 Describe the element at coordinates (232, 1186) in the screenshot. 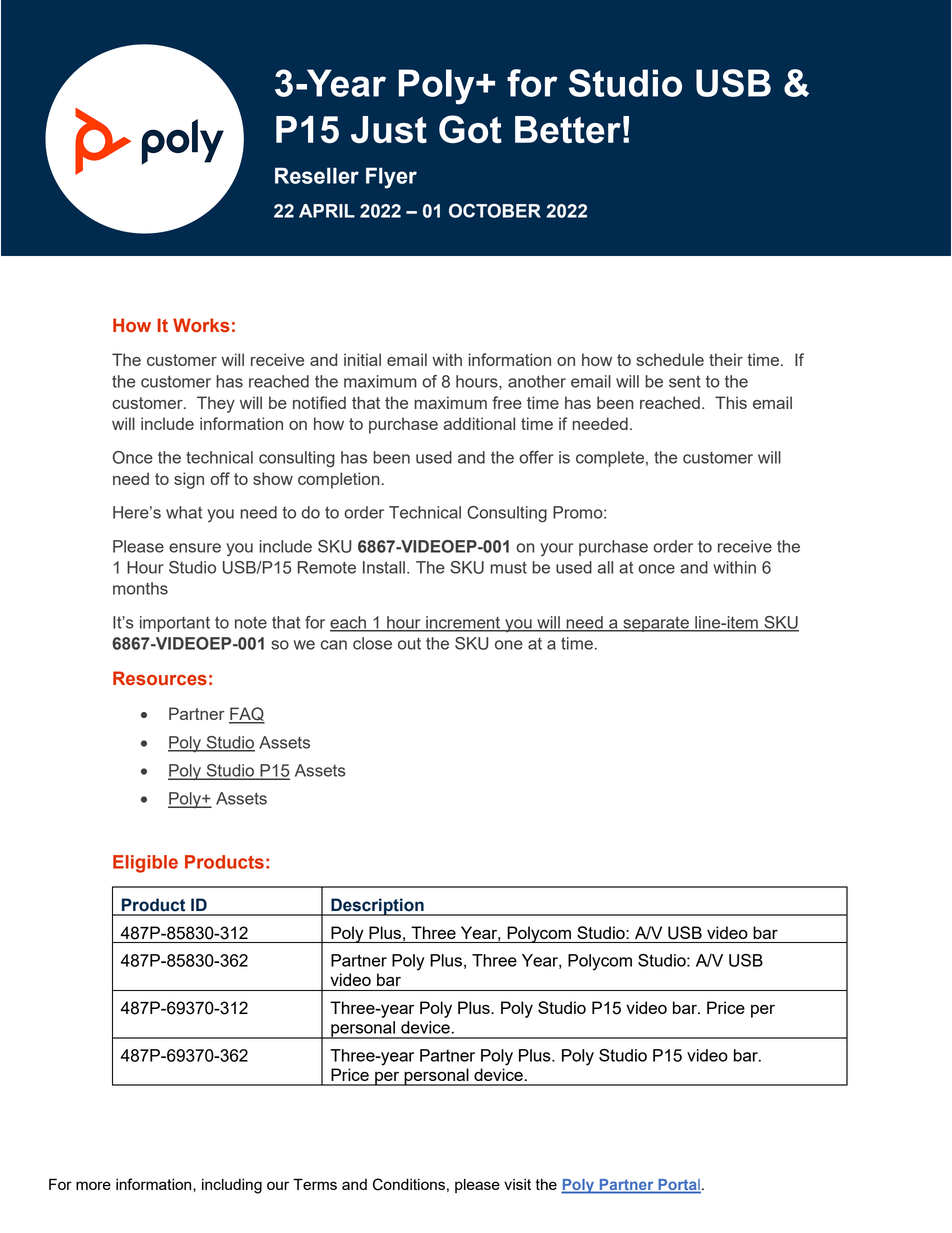

I see `including` at that location.
